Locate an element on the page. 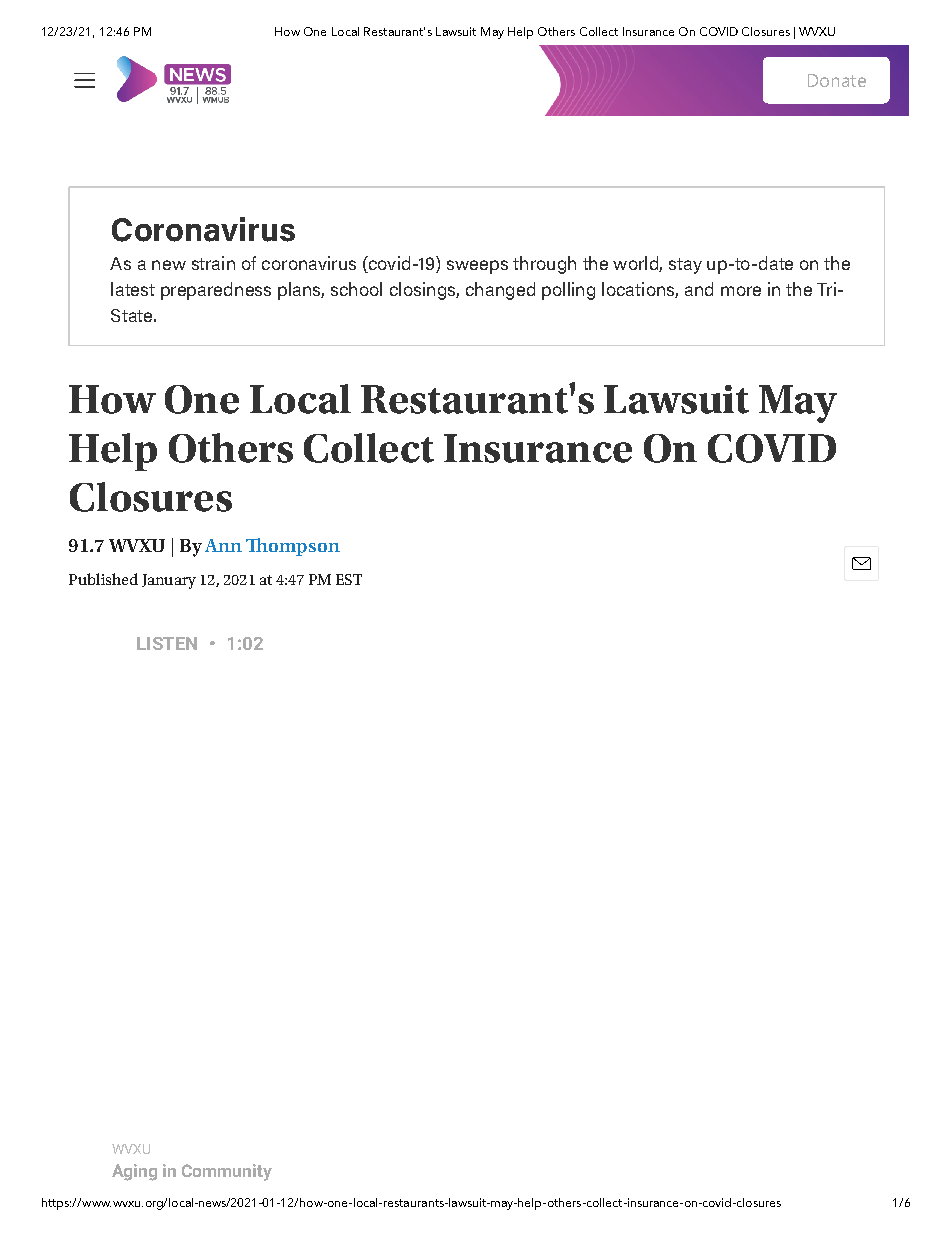 Image resolution: width=952 pixels, height=1233 pixels. strain is located at coordinates (213, 263).
